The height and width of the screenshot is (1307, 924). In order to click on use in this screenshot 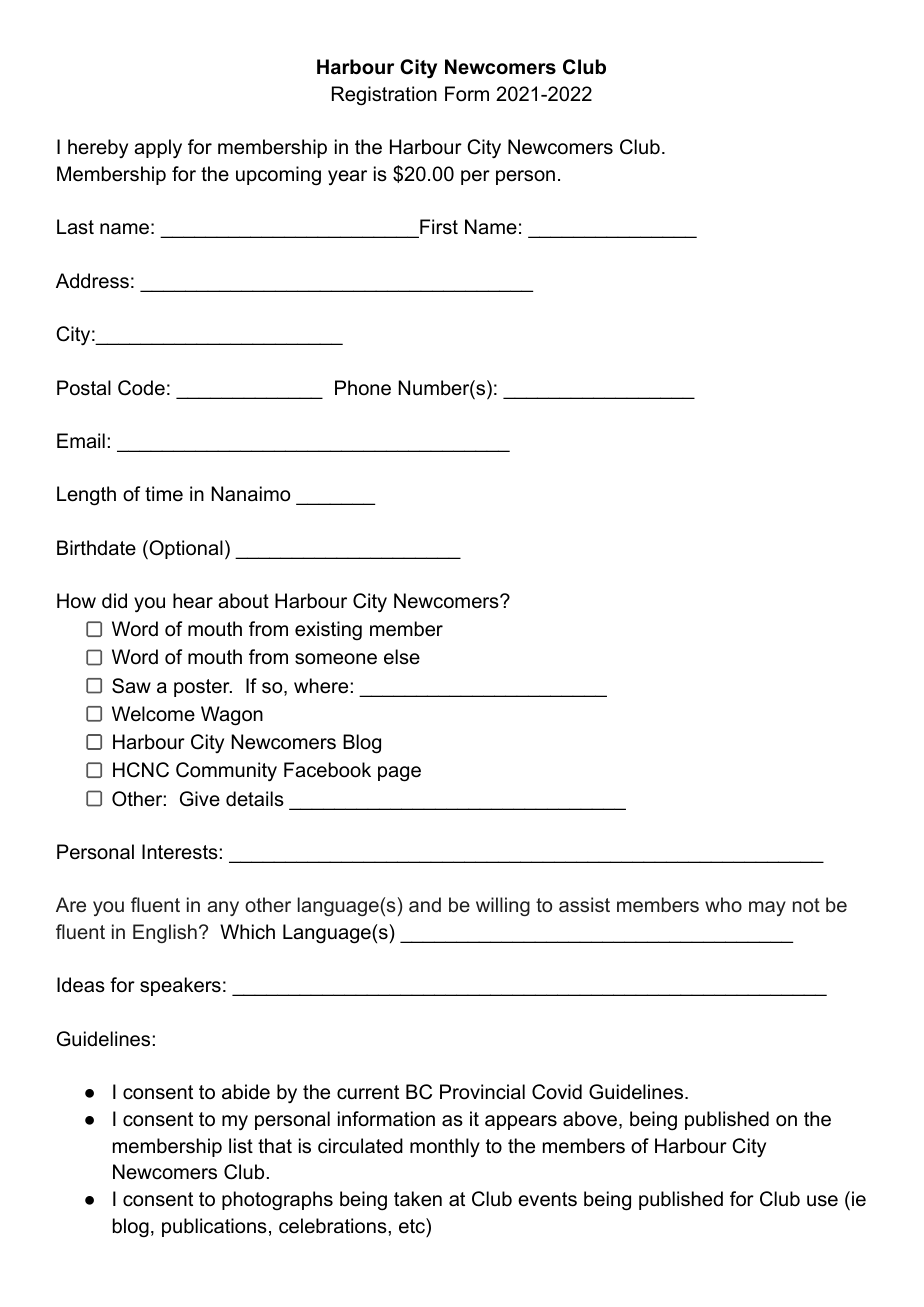, I will do `click(822, 1201)`.
